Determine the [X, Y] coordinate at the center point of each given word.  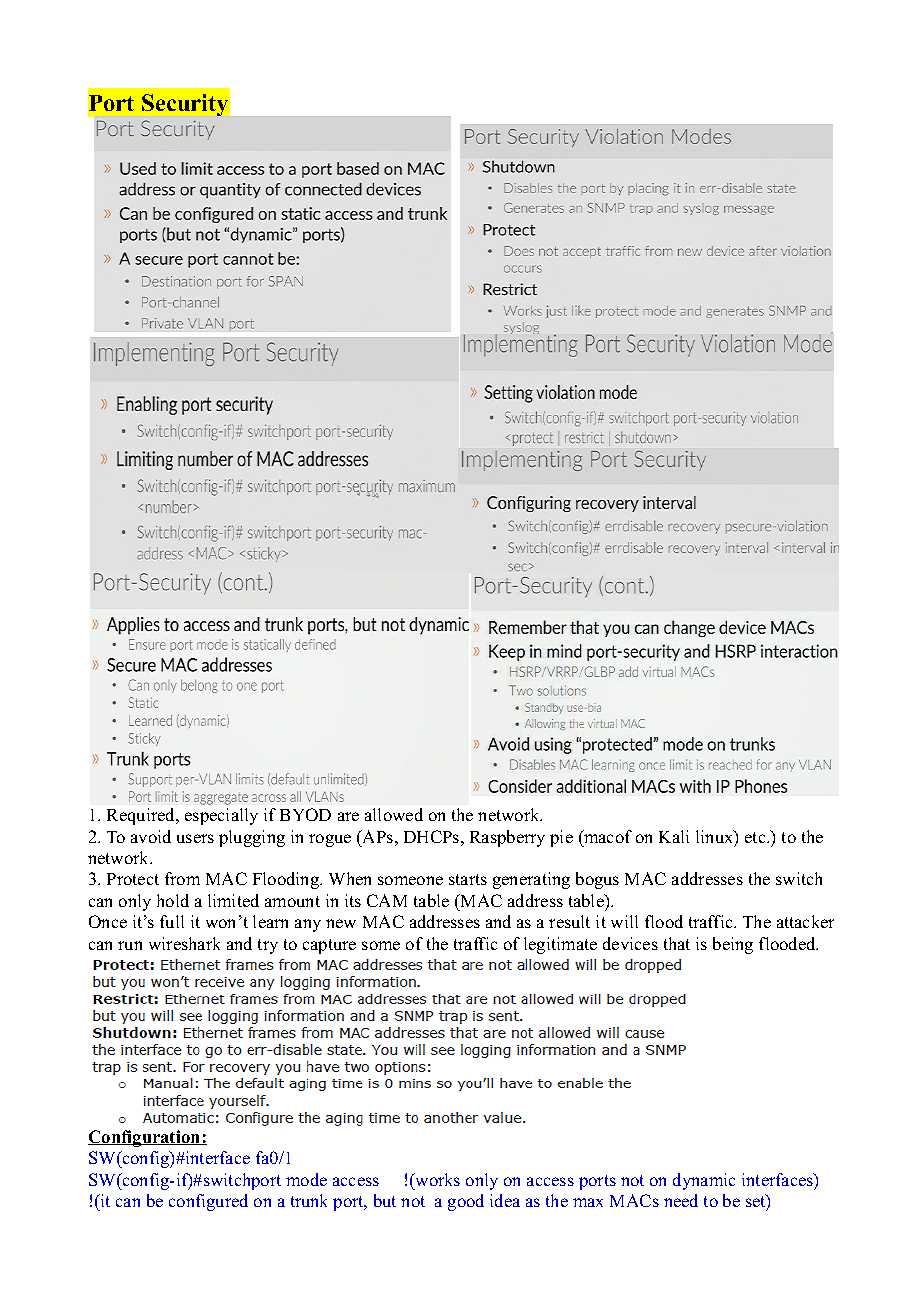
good [466, 1202]
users [195, 838]
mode [306, 1179]
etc [756, 837]
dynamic [704, 1181]
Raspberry [507, 838]
